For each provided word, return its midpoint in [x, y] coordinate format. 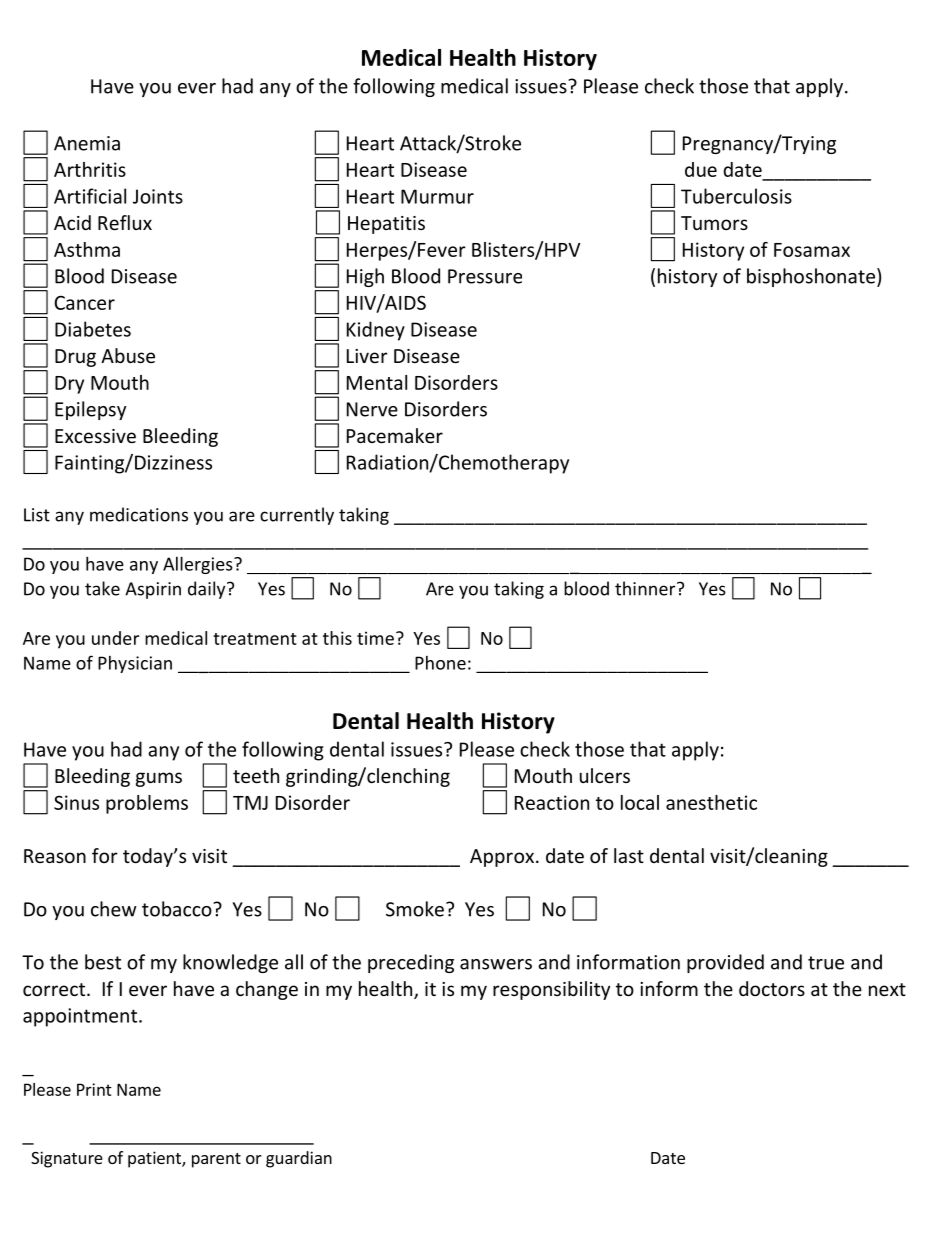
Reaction [552, 802]
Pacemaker [395, 435]
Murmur [437, 196]
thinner [646, 588]
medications [139, 514]
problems [147, 804]
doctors [772, 988]
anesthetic [711, 802]
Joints [158, 196]
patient [155, 1159]
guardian [299, 1159]
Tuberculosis [736, 196]
